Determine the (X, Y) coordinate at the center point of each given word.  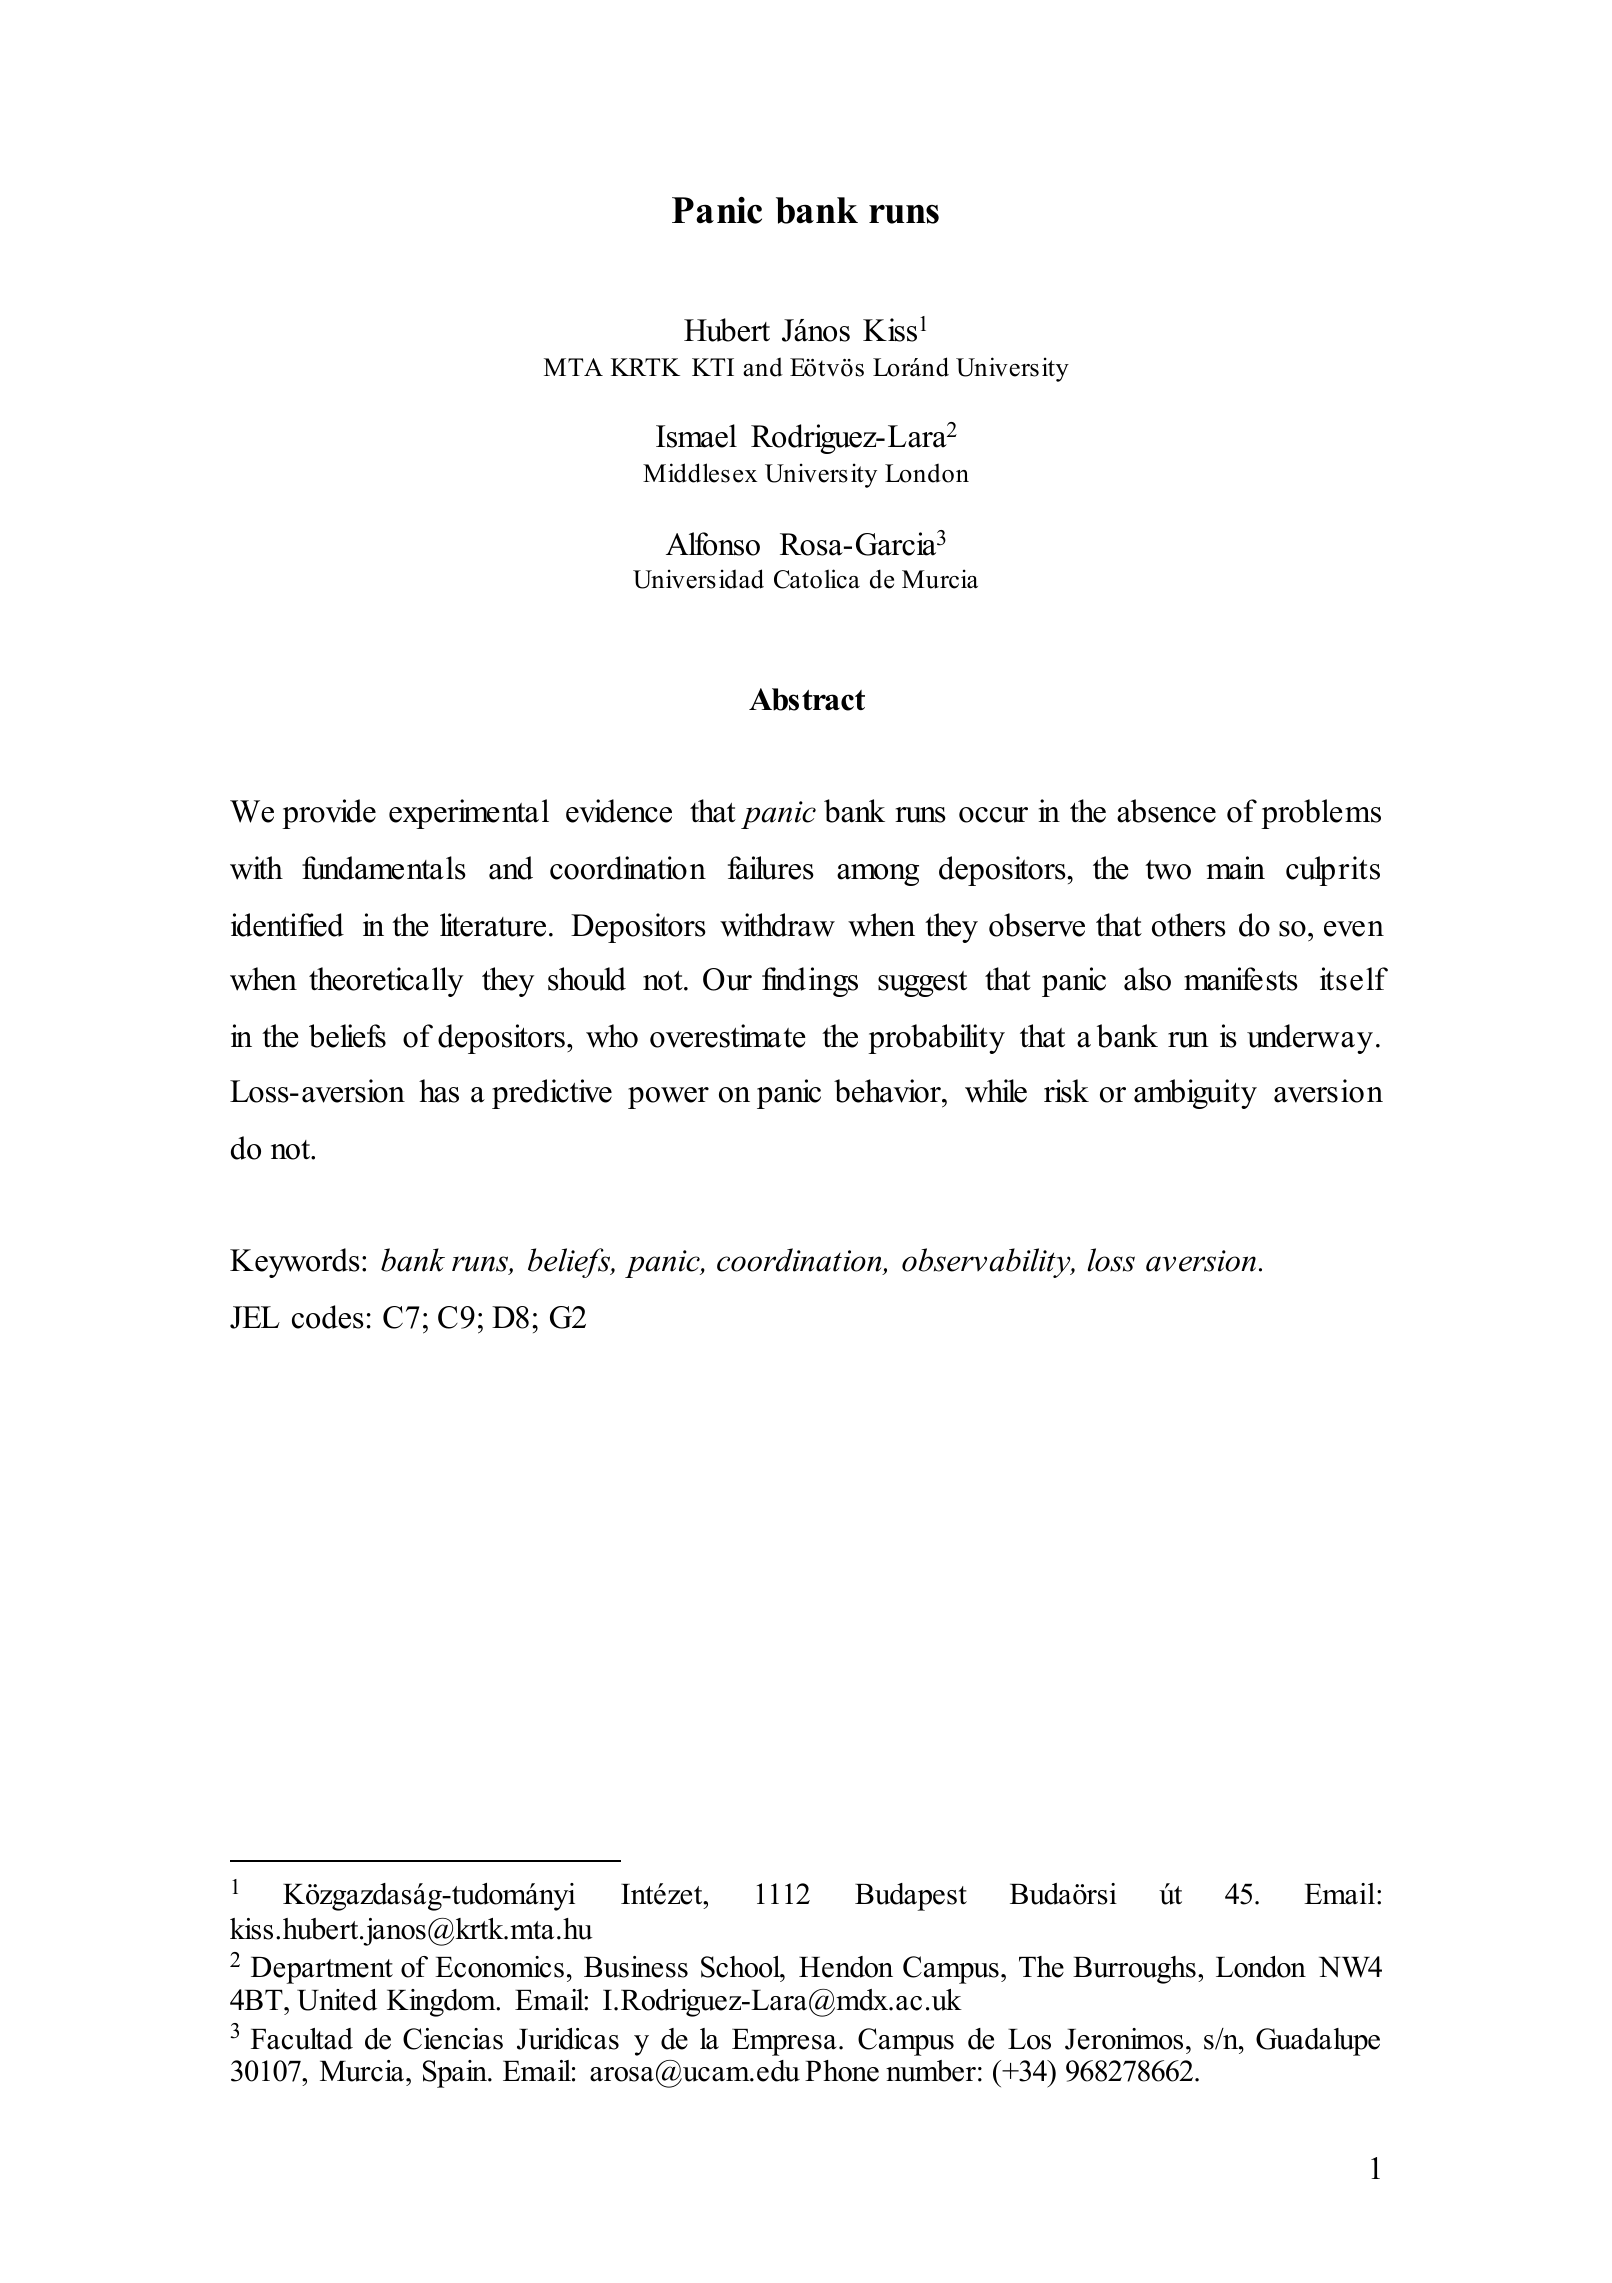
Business (636, 1967)
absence (1166, 811)
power (668, 1098)
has (439, 1091)
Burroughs (1134, 1970)
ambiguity (1195, 1094)
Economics (499, 1967)
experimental (469, 814)
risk (1066, 1091)
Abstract (807, 699)
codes (328, 1317)
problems (1321, 814)
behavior (888, 1091)
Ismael (696, 436)
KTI (713, 367)
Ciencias (453, 2039)
